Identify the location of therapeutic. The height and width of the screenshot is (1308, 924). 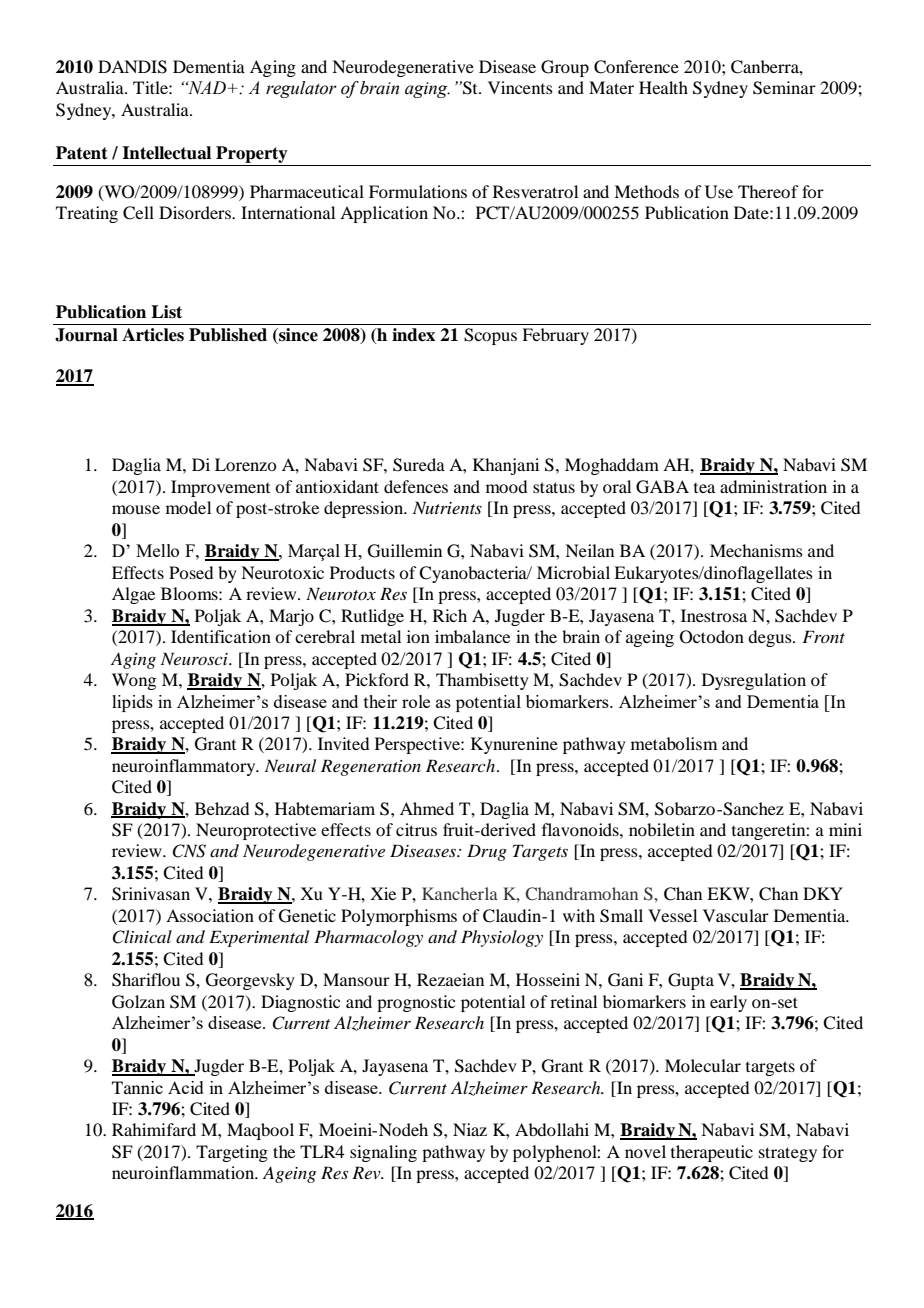
(712, 1153).
